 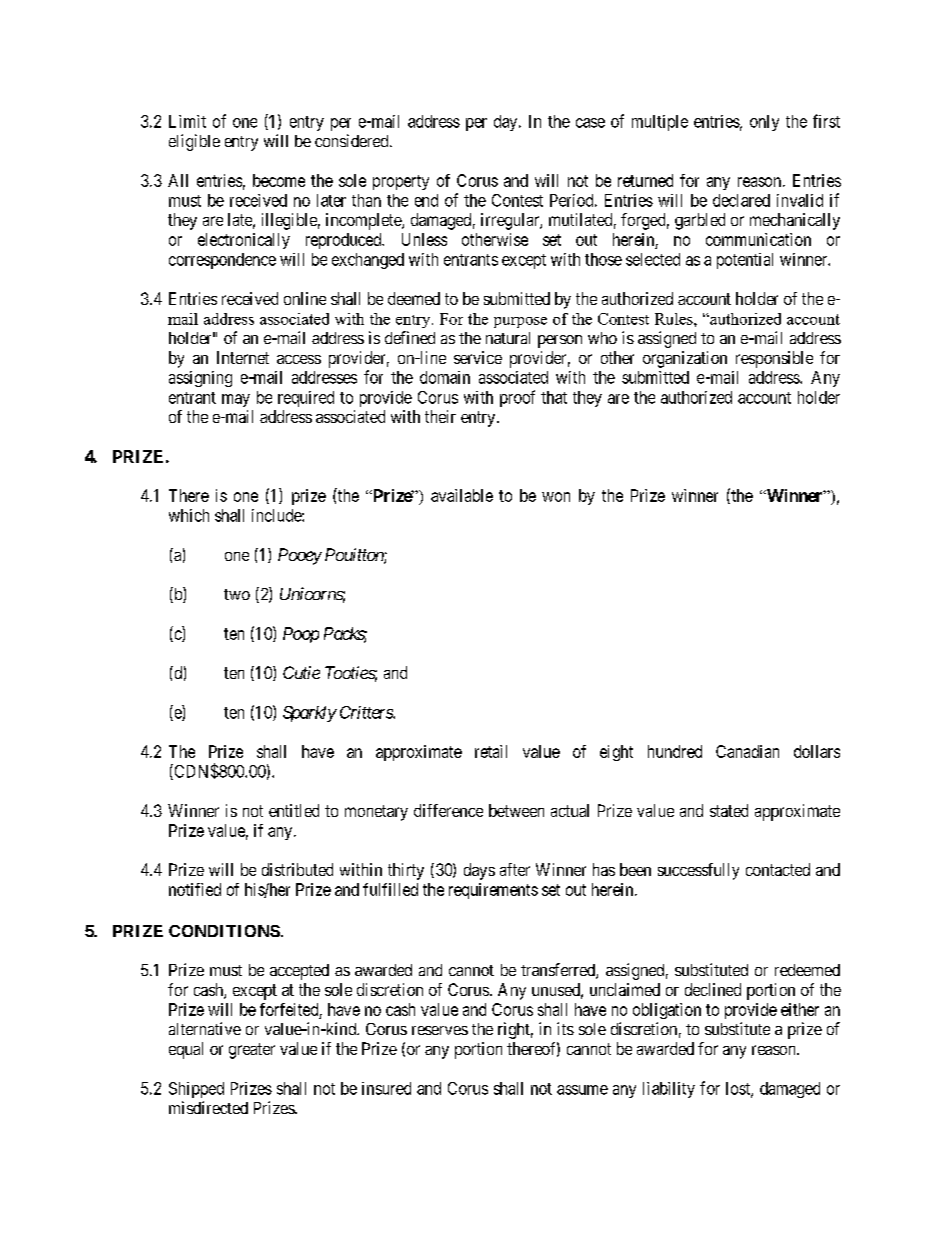 What do you see at coordinates (582, 1090) in the document?
I see `assume` at bounding box center [582, 1090].
